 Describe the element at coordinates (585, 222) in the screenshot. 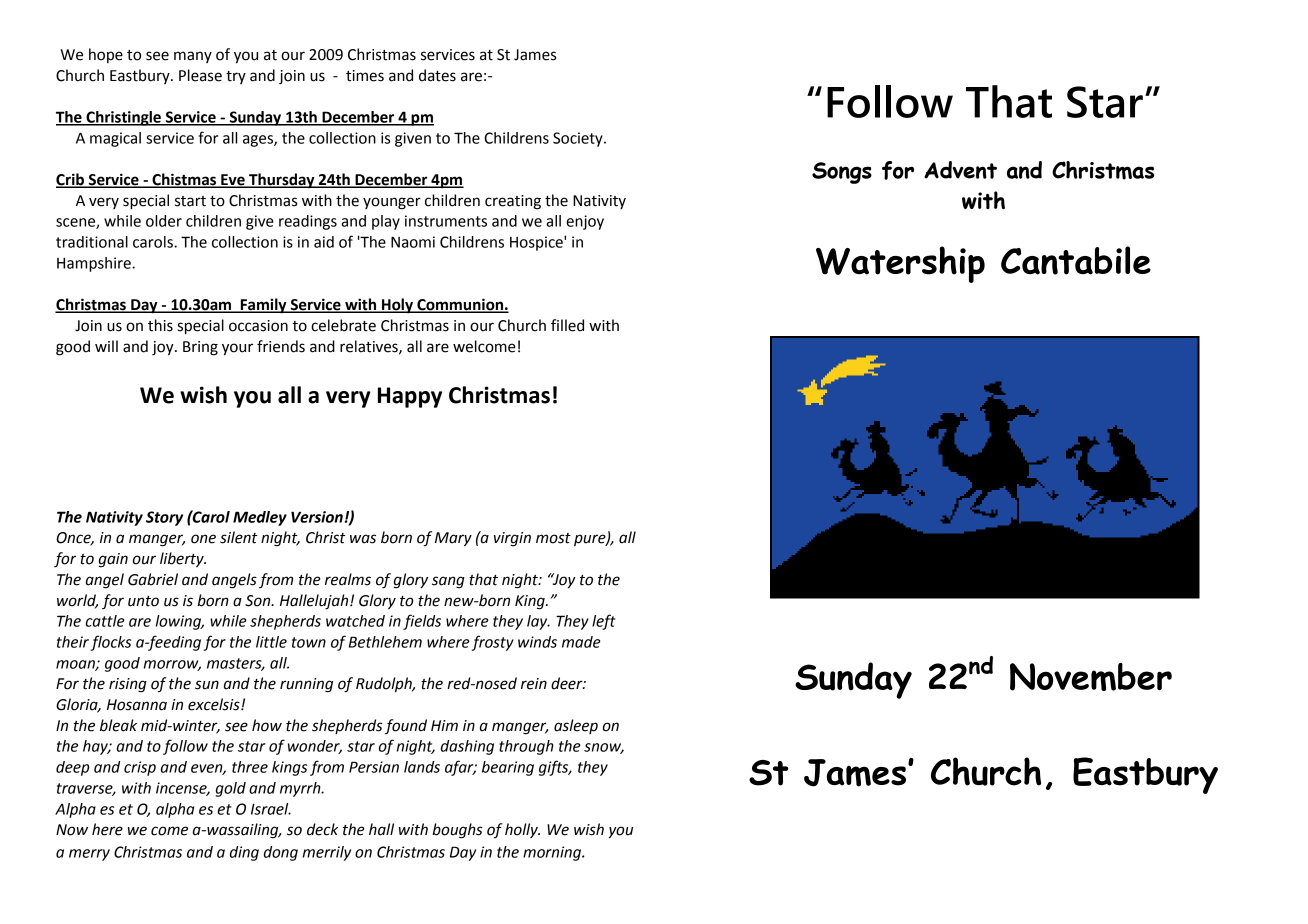

I see `enjoy` at that location.
